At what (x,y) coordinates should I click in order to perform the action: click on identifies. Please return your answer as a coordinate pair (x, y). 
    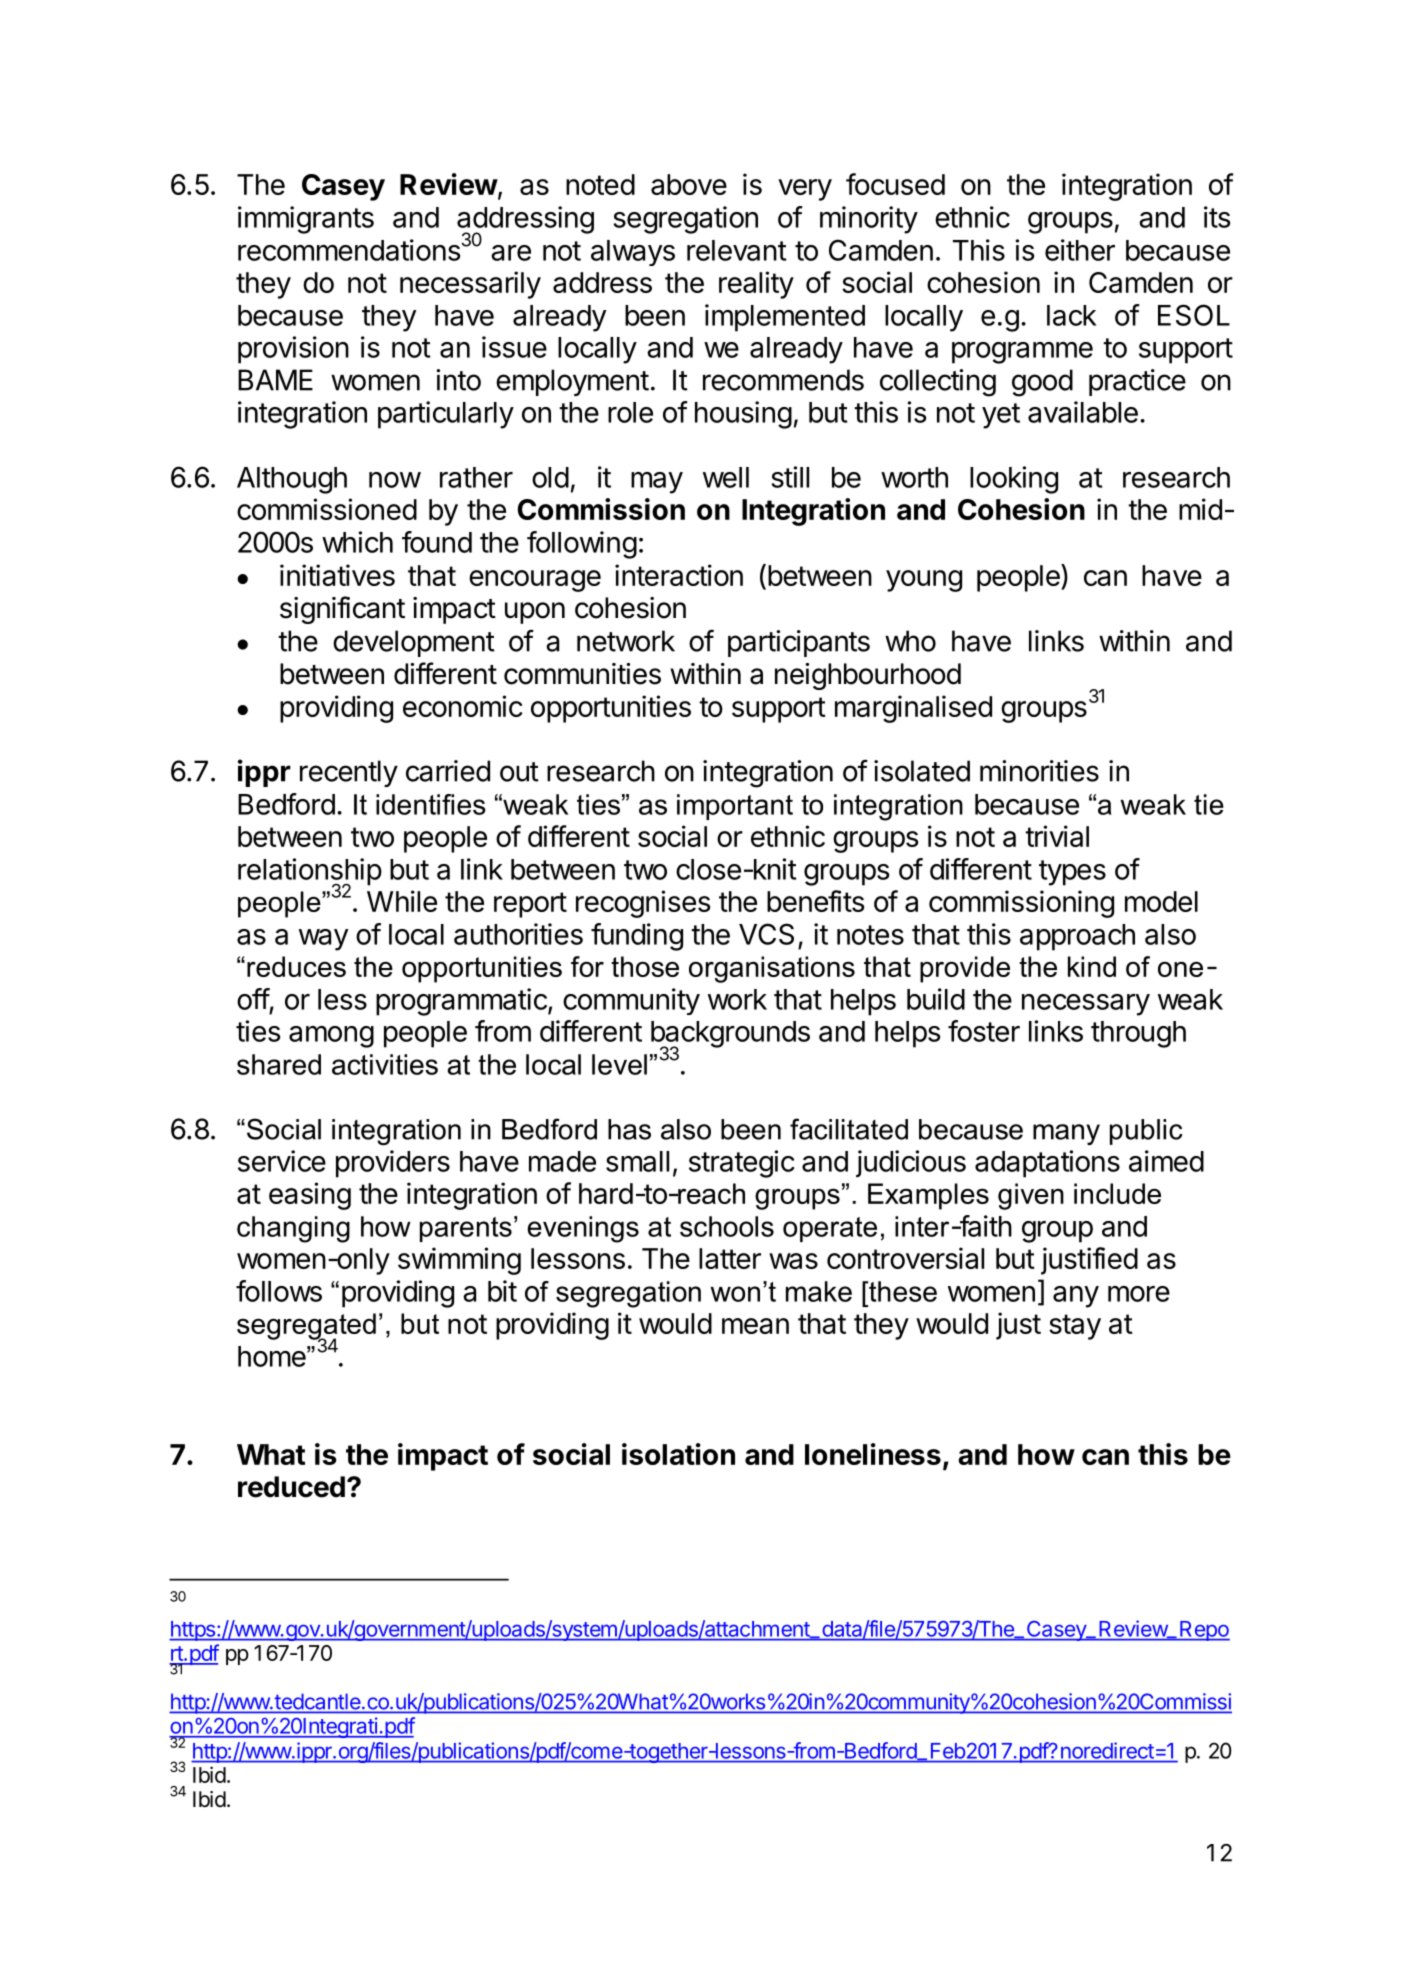
    Looking at the image, I should click on (431, 804).
